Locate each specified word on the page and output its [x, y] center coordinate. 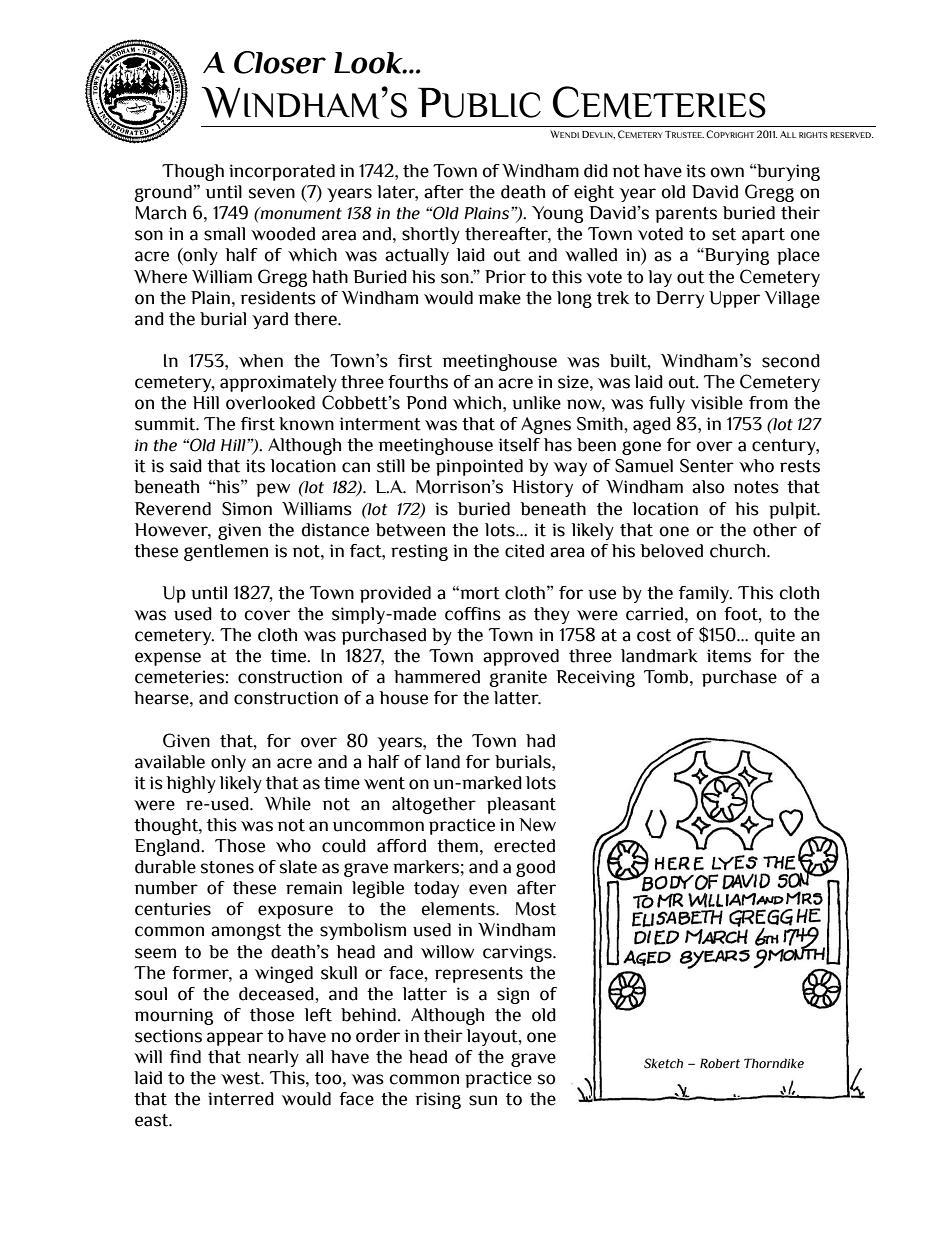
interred [241, 1099]
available [170, 762]
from [768, 403]
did [596, 171]
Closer [280, 62]
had [540, 741]
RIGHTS [813, 135]
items [729, 656]
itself [519, 445]
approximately [278, 383]
